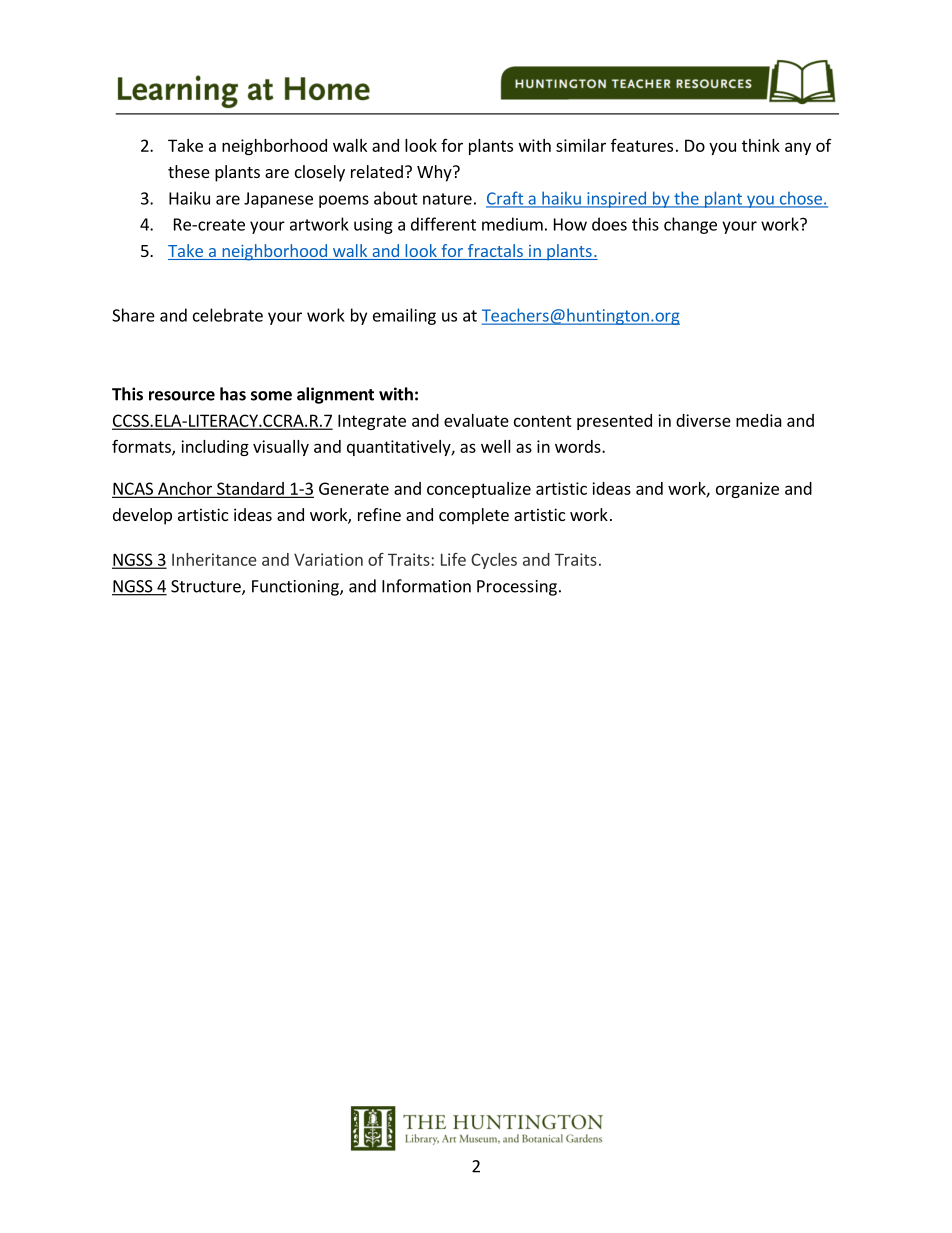  Describe the element at coordinates (335, 395) in the page. I see `alignment` at that location.
